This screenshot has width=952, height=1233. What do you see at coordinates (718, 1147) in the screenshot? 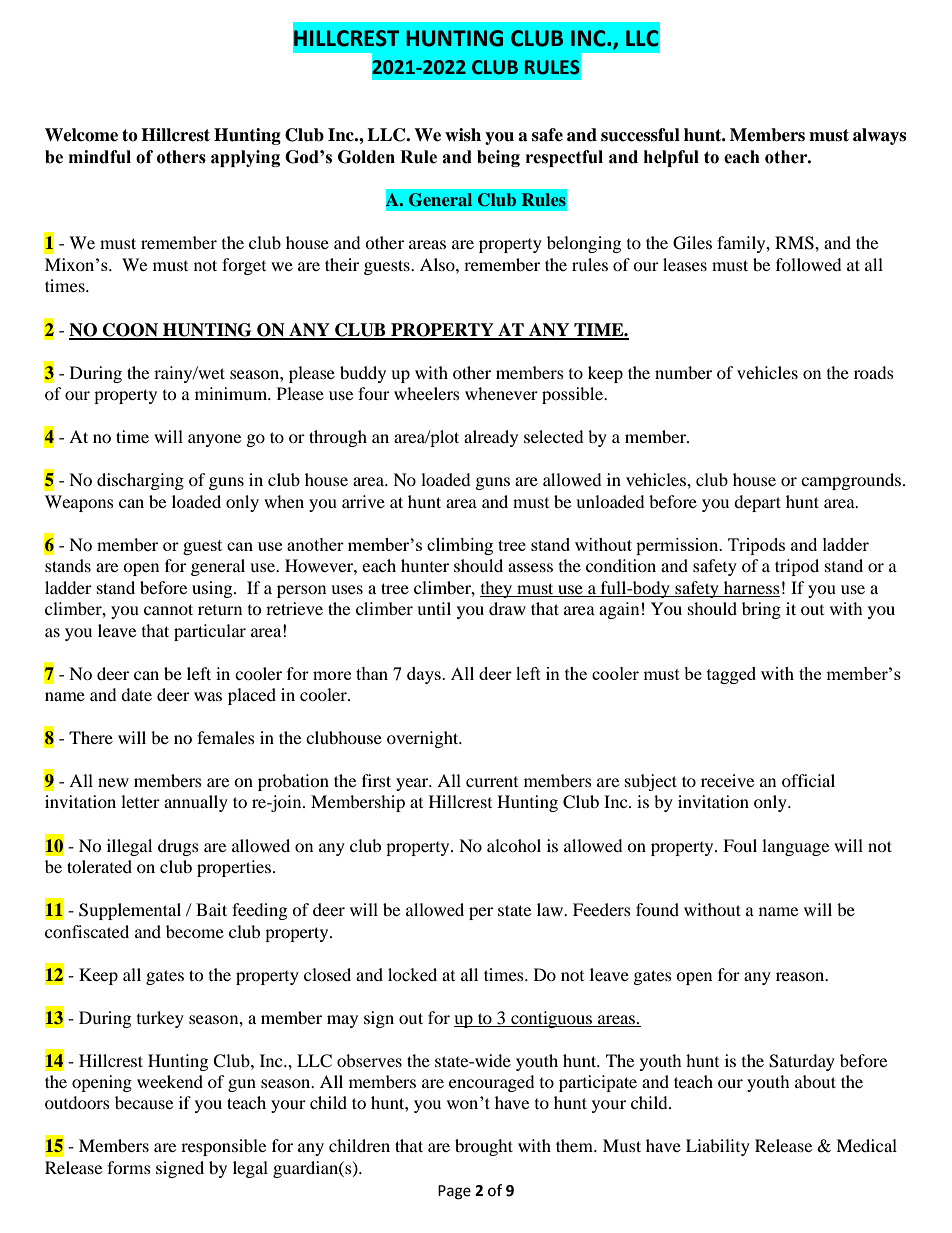
I see `Liability` at bounding box center [718, 1147].
